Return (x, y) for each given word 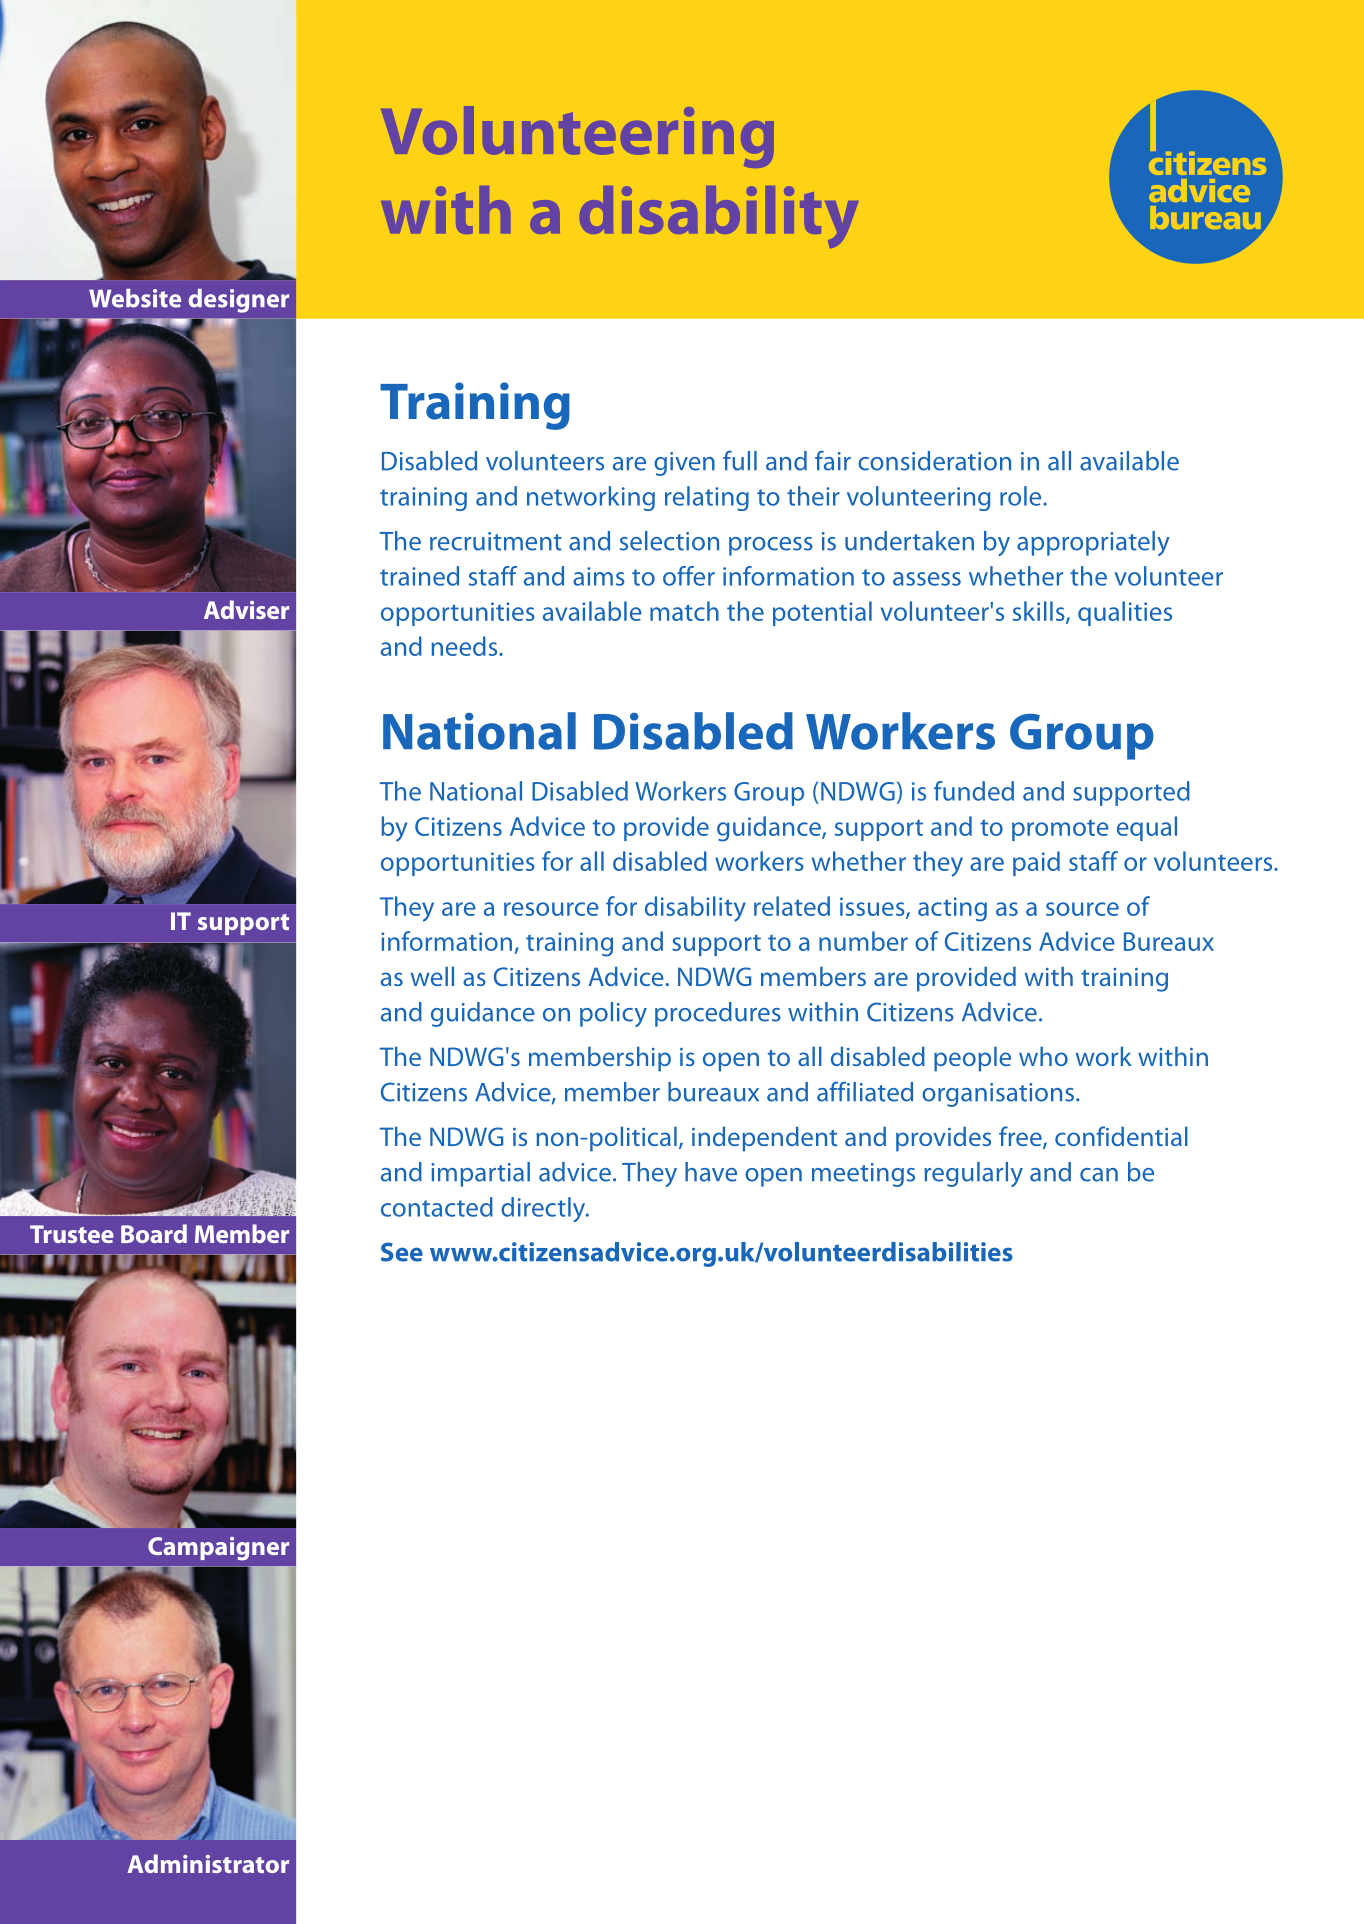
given (684, 464)
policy (613, 1014)
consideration (934, 461)
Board (154, 1233)
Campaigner (218, 1549)
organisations (998, 1095)
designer (239, 301)
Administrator (208, 1863)
